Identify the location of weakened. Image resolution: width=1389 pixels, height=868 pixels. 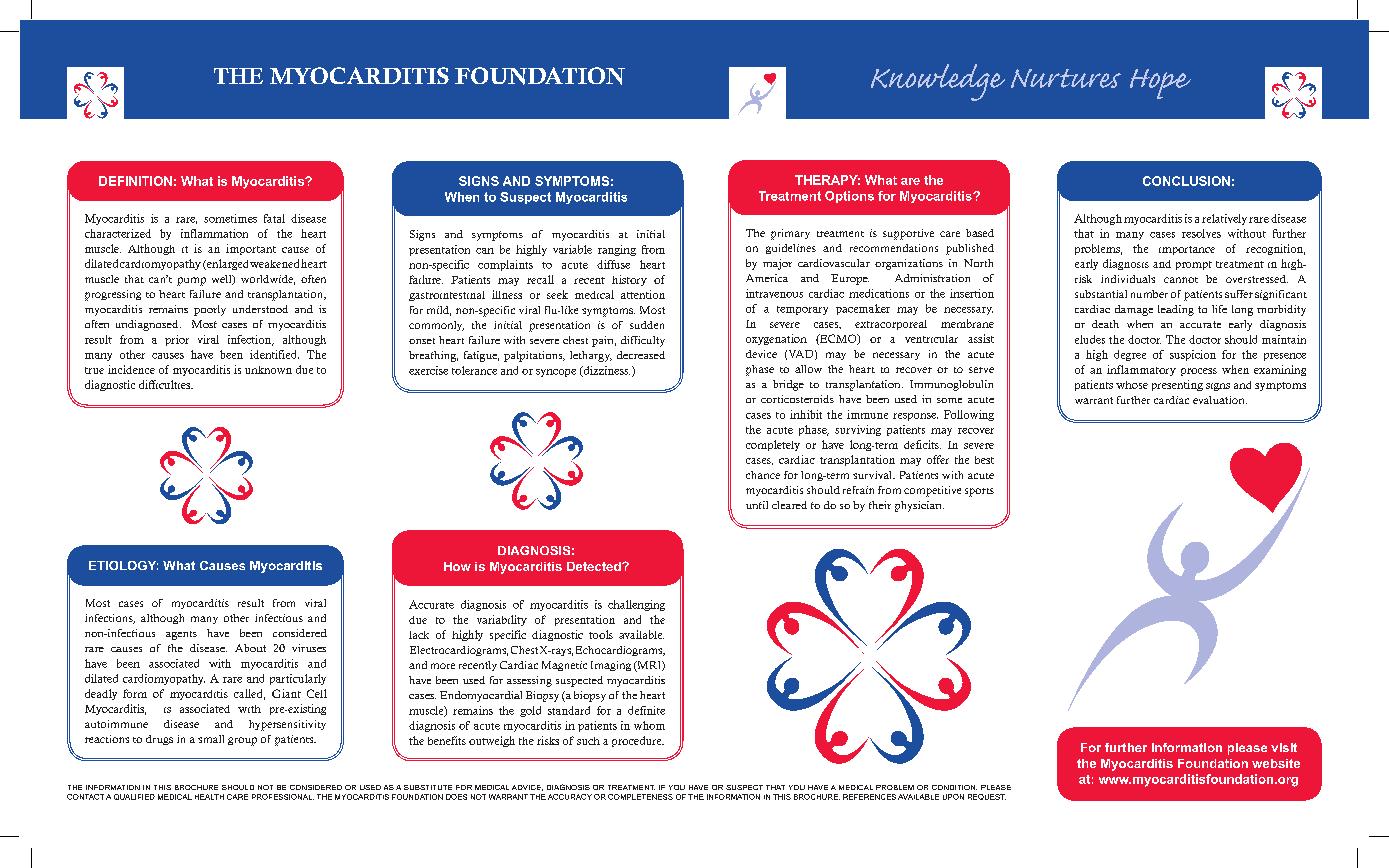
(274, 263).
